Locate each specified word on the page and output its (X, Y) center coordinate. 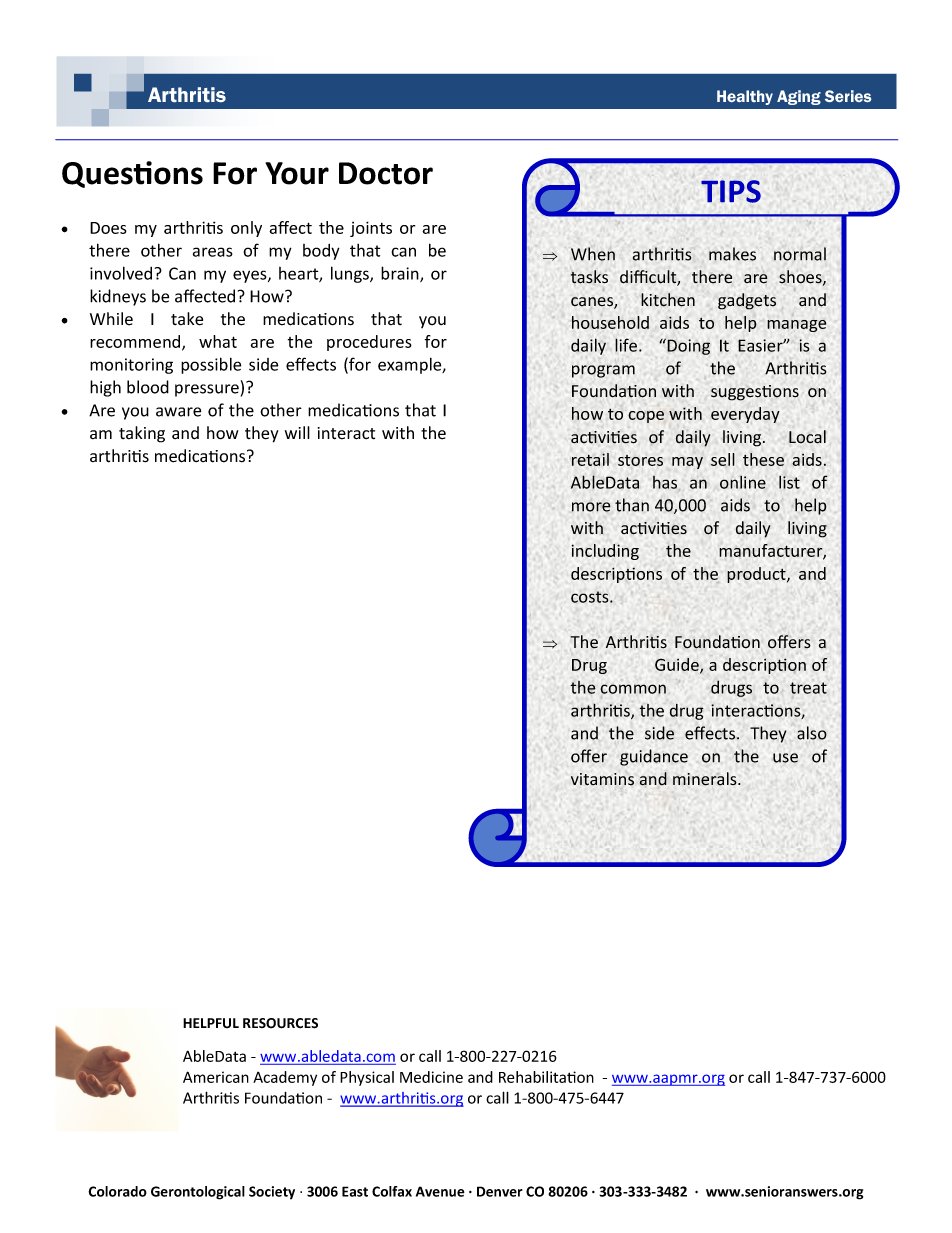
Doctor (386, 173)
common (633, 689)
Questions (132, 174)
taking (142, 434)
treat (808, 688)
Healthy (745, 97)
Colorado (117, 1191)
